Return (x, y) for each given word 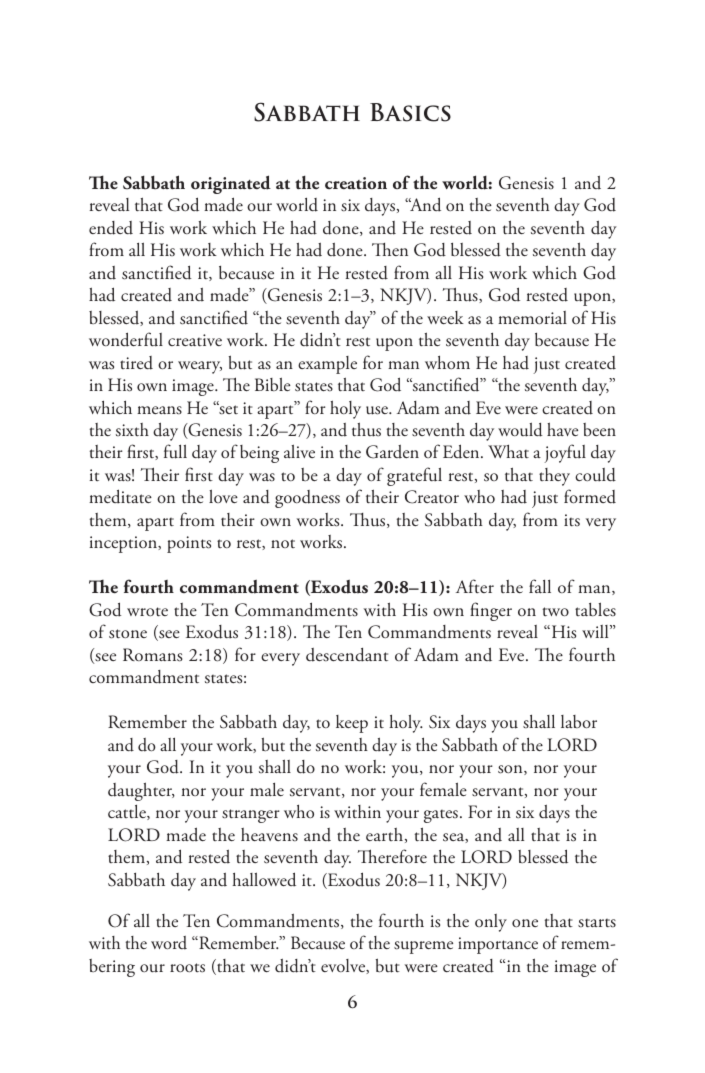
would (520, 429)
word (169, 943)
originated (231, 184)
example (327, 365)
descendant (347, 655)
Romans (153, 655)
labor (579, 722)
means (159, 410)
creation (356, 183)
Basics (410, 112)
